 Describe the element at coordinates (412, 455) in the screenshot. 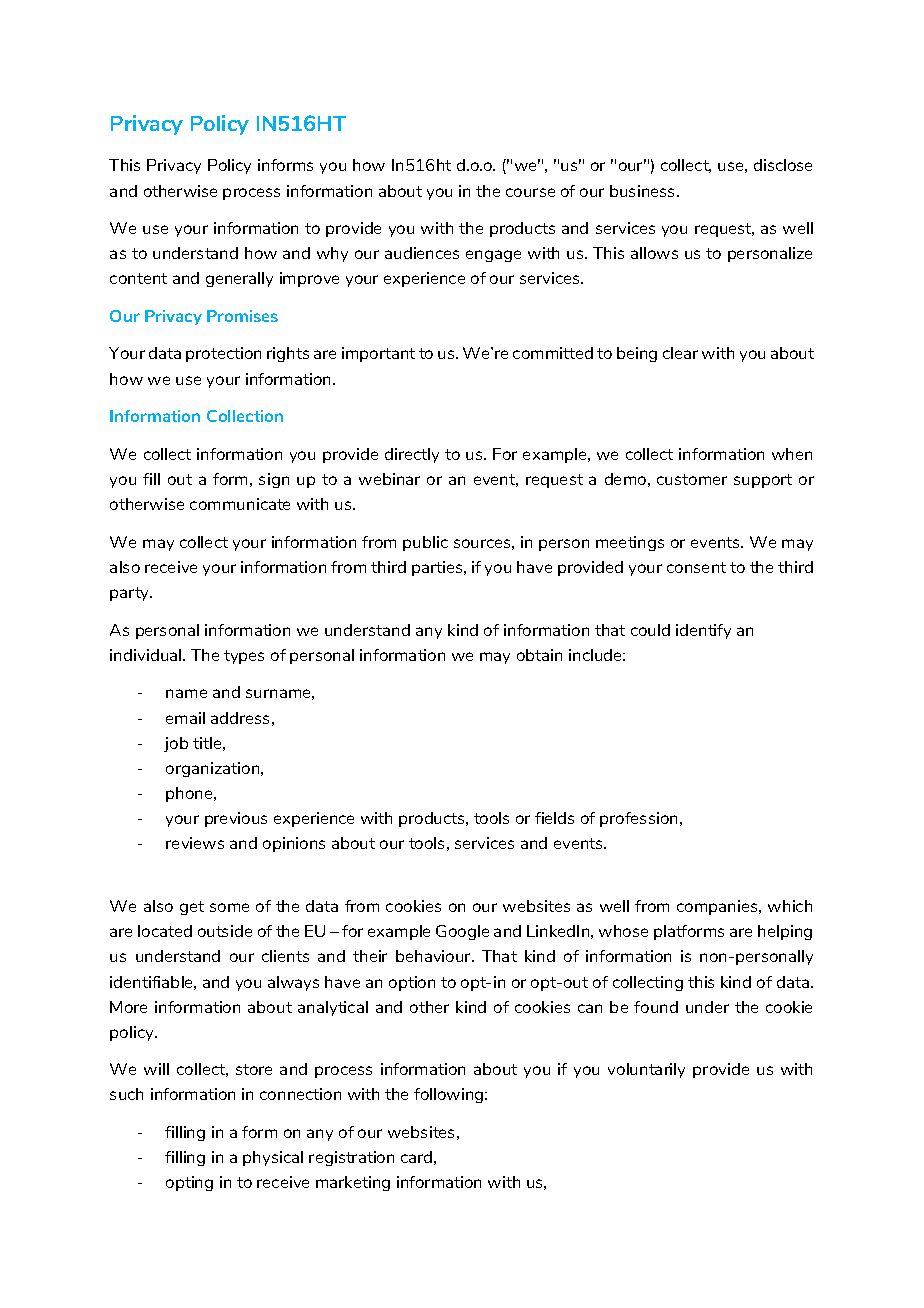

I see `directly` at that location.
